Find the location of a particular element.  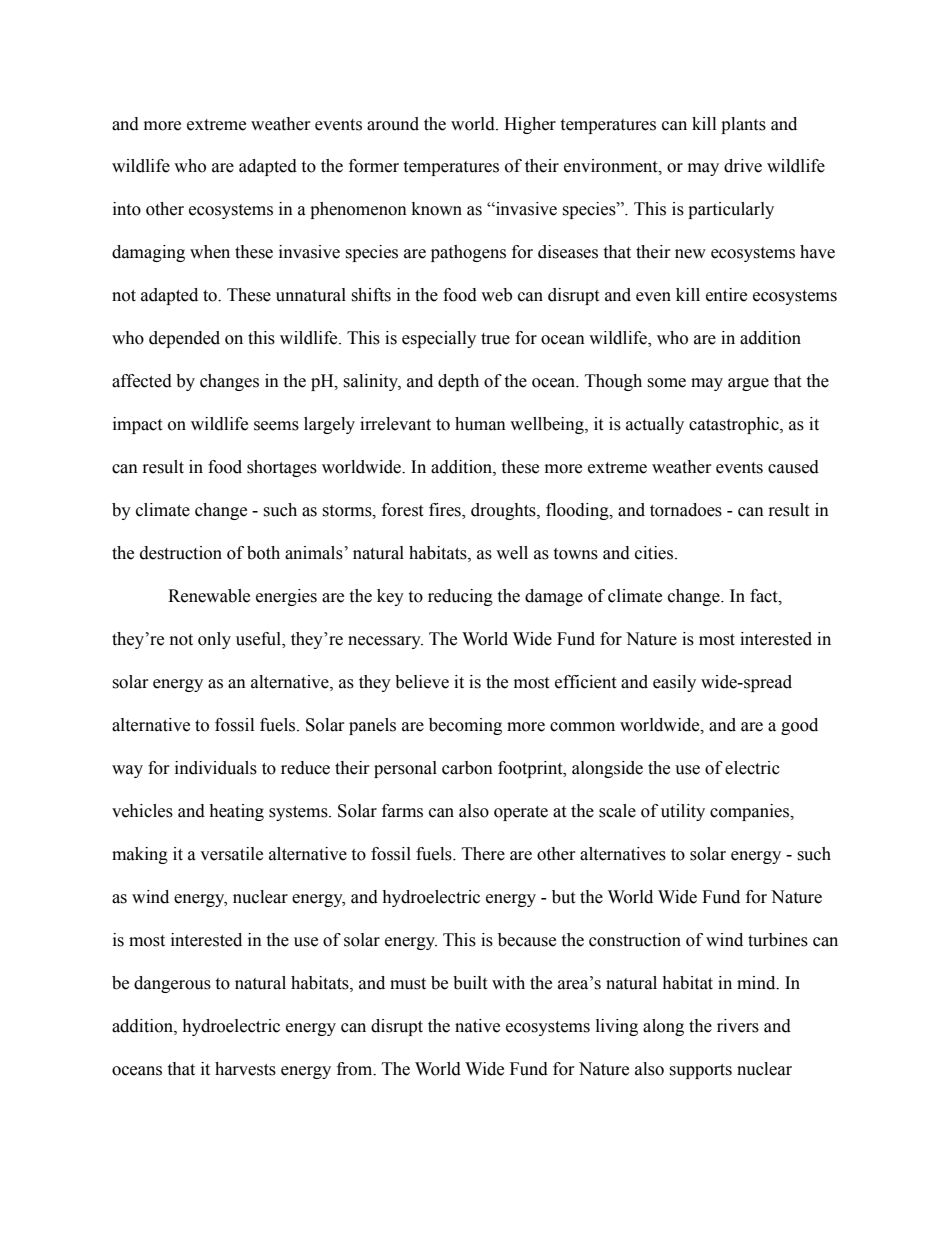

Higher is located at coordinates (530, 125).
